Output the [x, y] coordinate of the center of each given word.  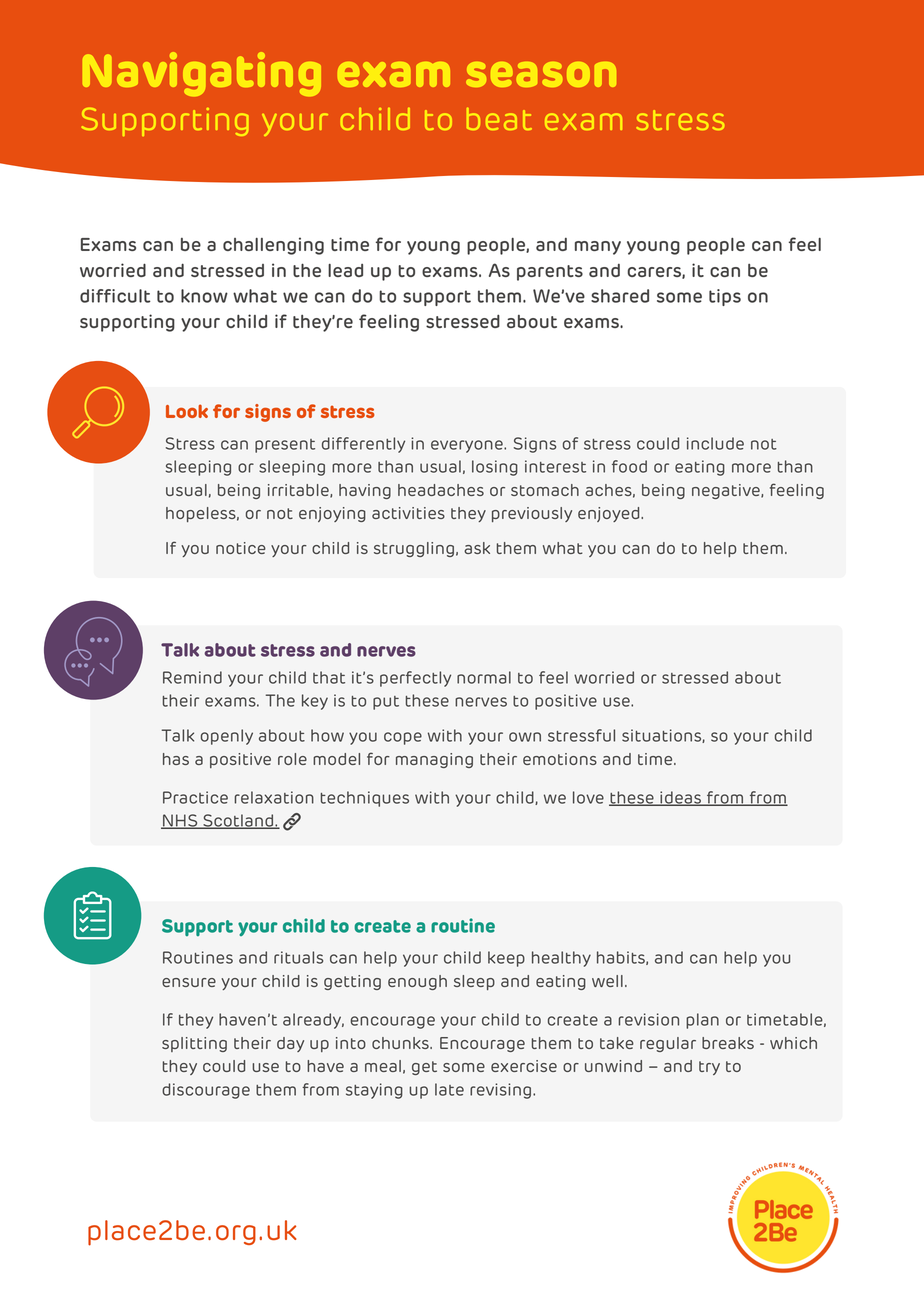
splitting [194, 1044]
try [709, 1068]
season [541, 74]
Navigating [202, 74]
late [449, 1089]
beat [499, 119]
